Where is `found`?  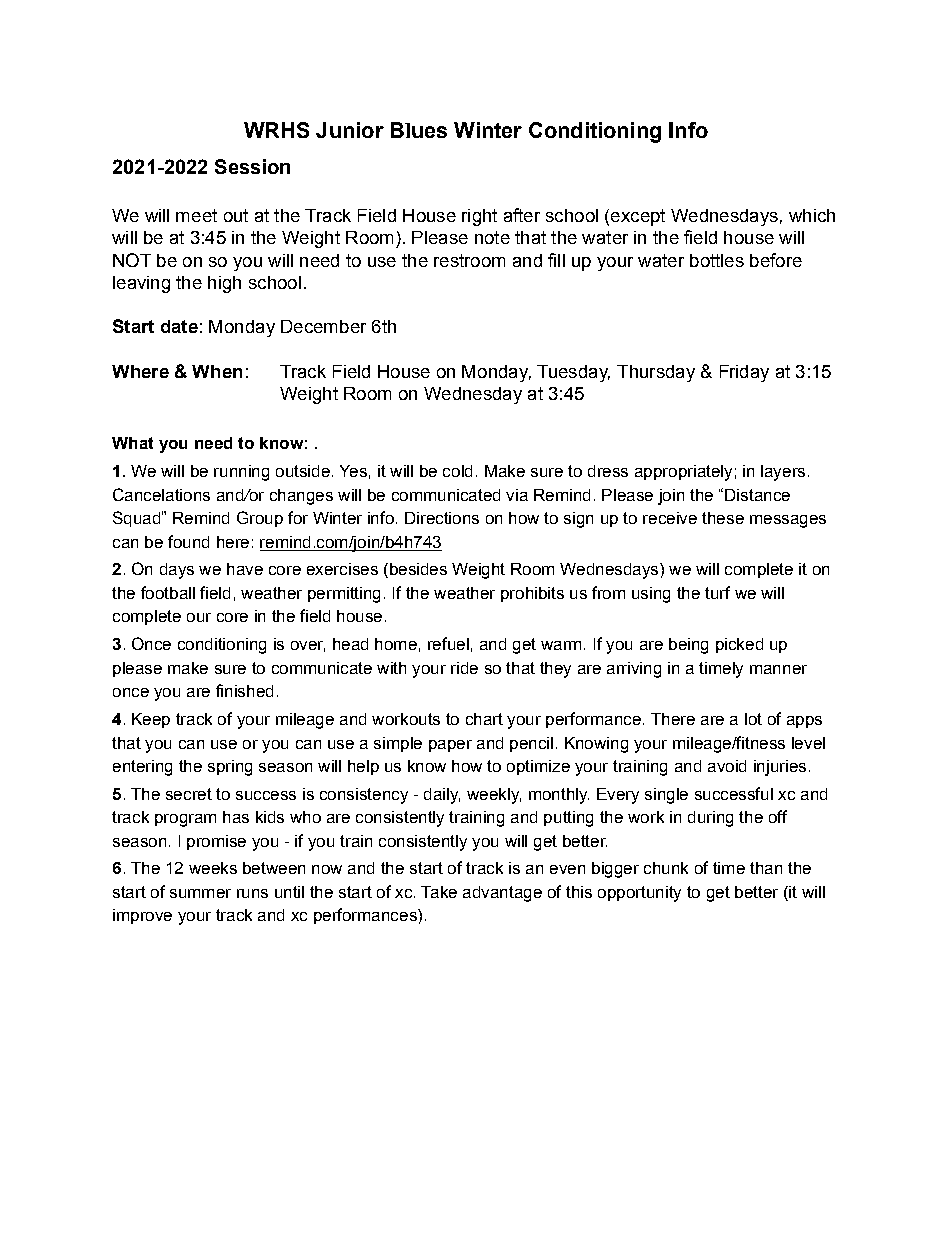 found is located at coordinates (188, 541).
